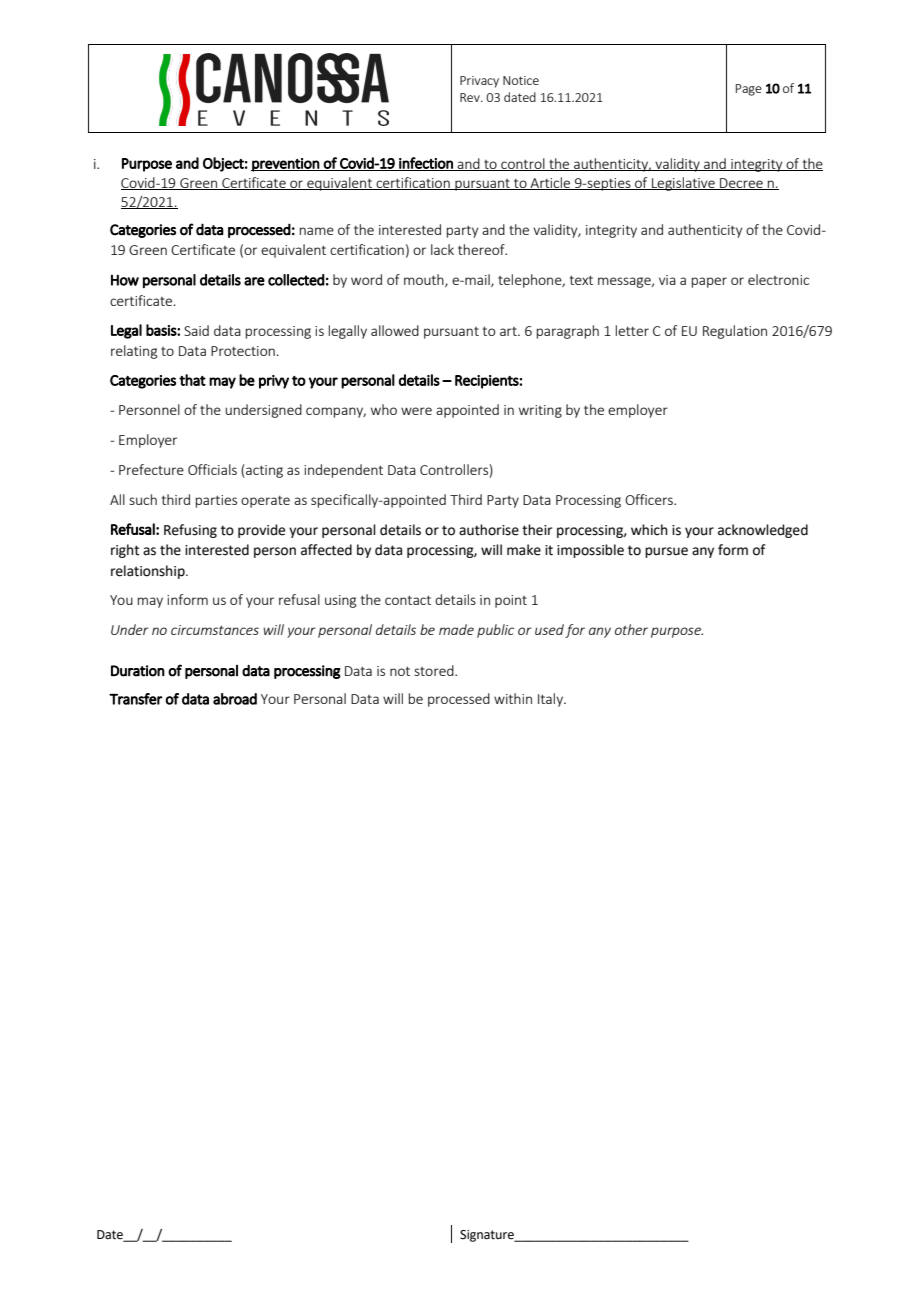 This screenshot has height=1308, width=924. Describe the element at coordinates (216, 501) in the screenshot. I see `parties` at that location.
